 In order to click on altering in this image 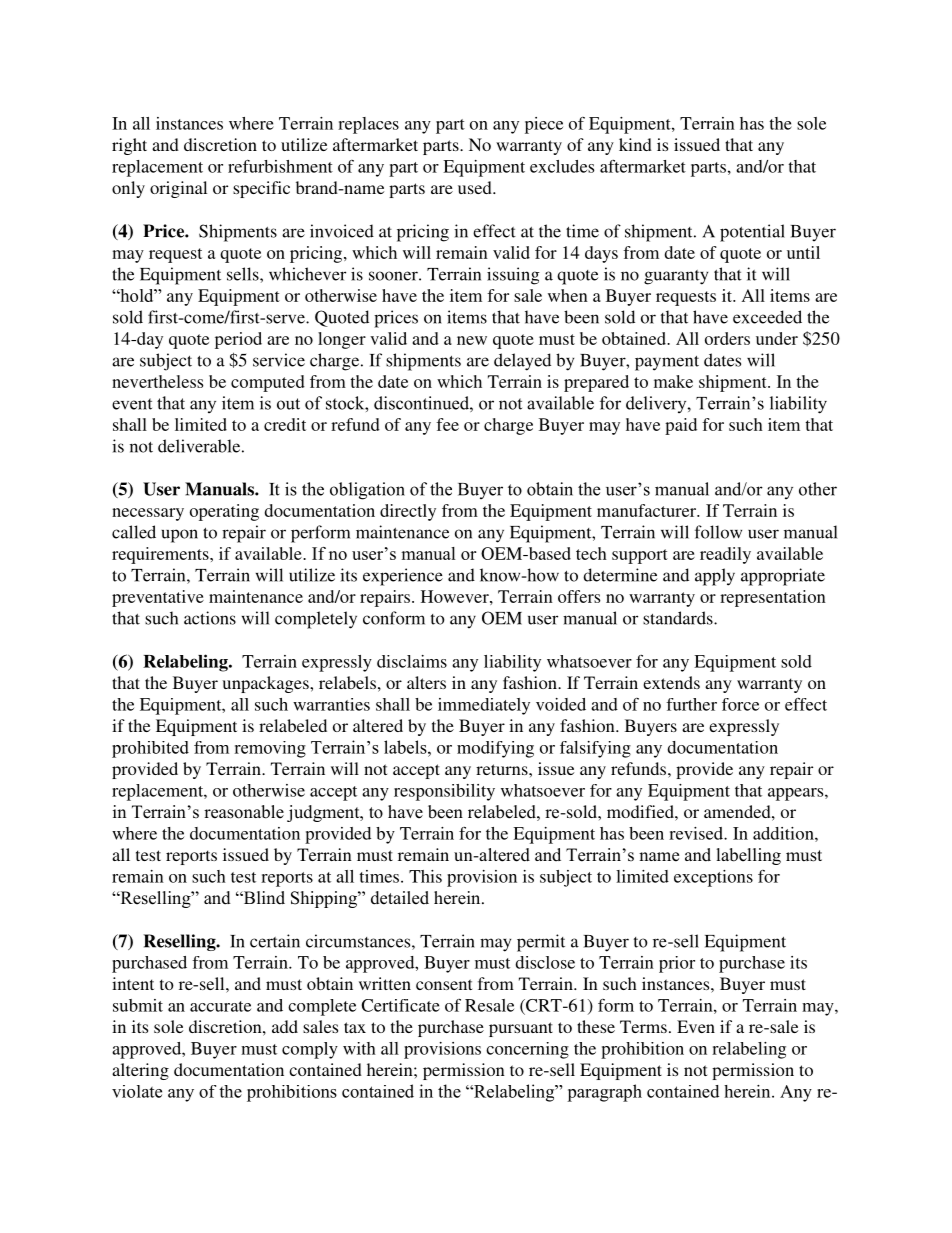, I will do `click(140, 1071)`.
